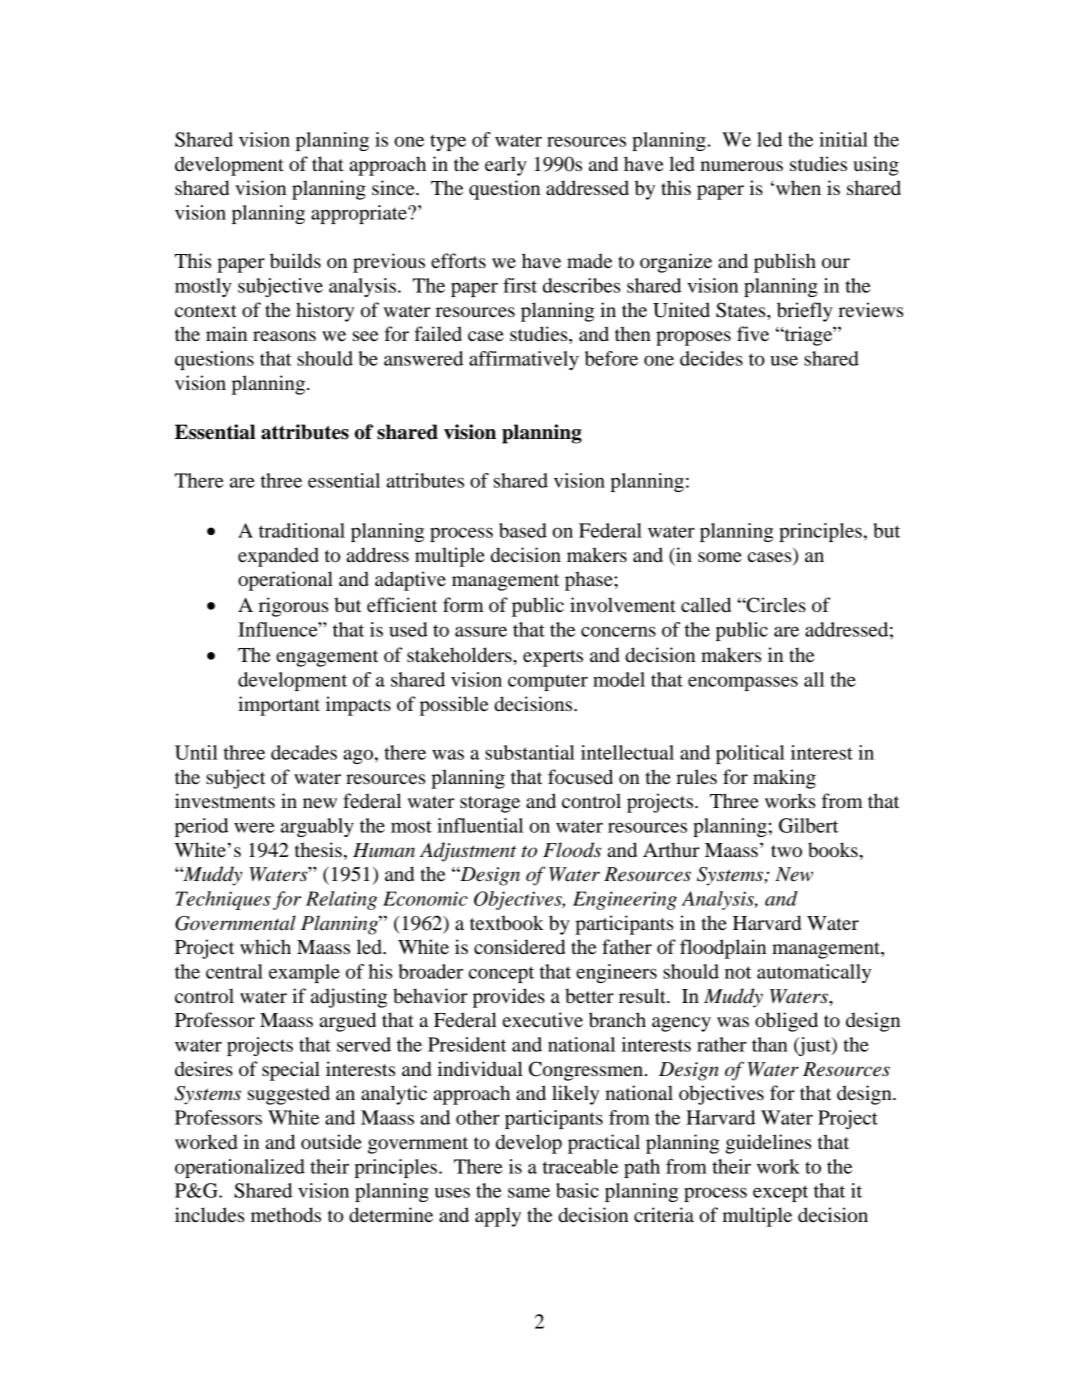 Image resolution: width=1079 pixels, height=1397 pixels. Describe the element at coordinates (506, 166) in the screenshot. I see `early` at that location.
